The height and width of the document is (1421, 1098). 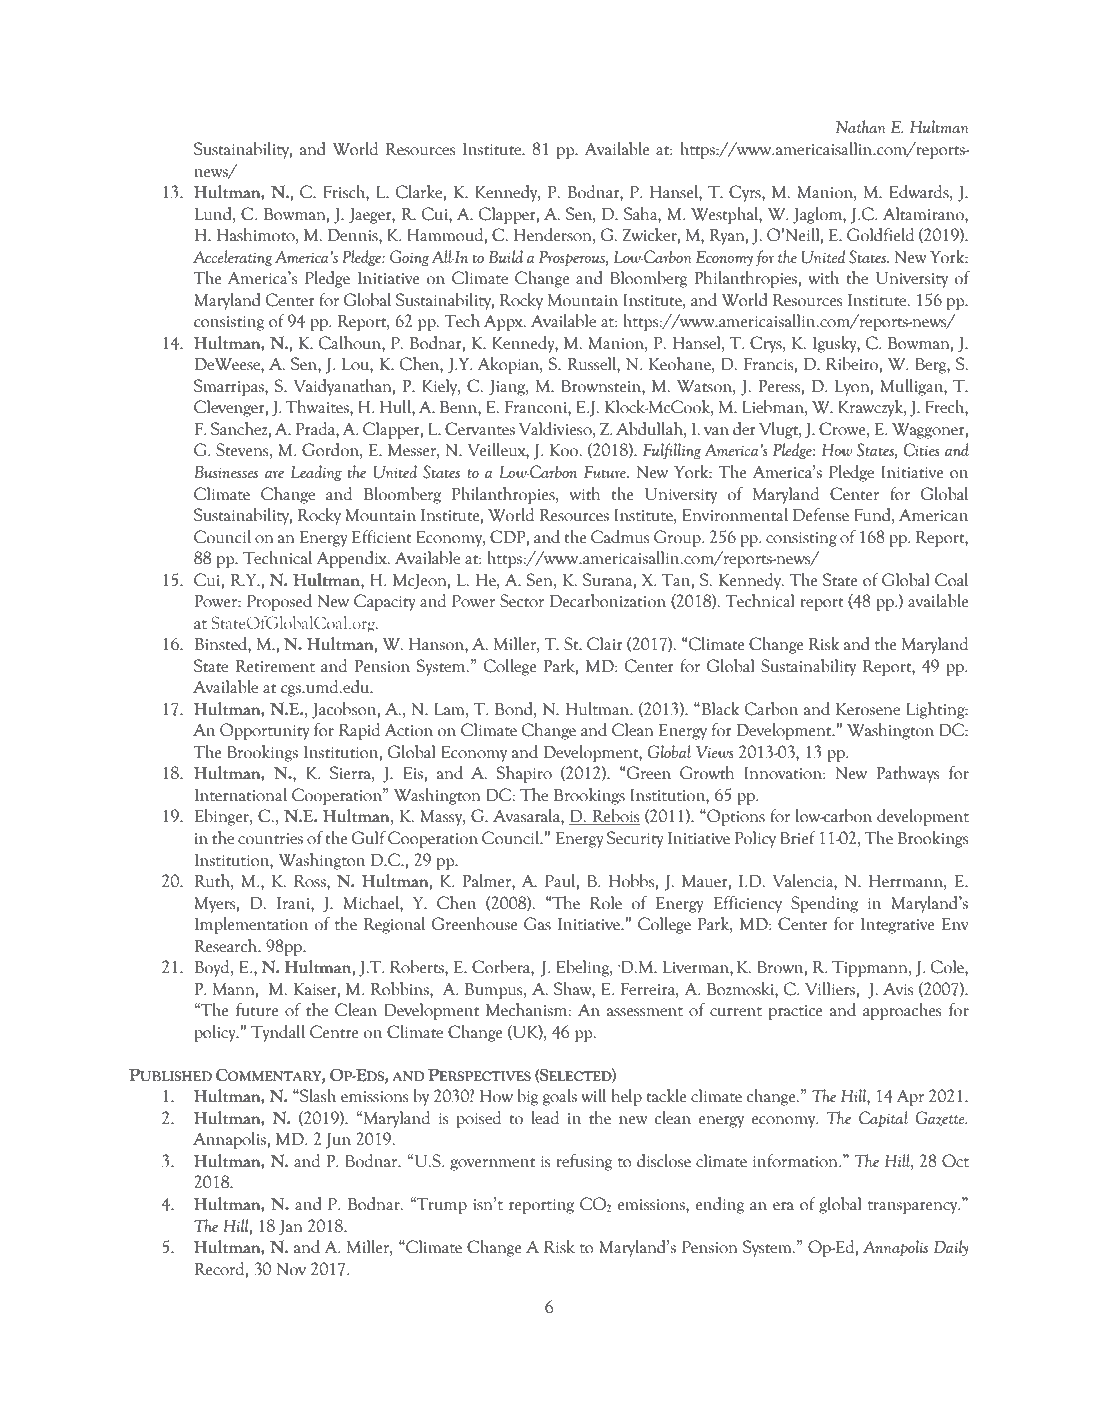 I want to click on assessment, so click(x=645, y=1012).
